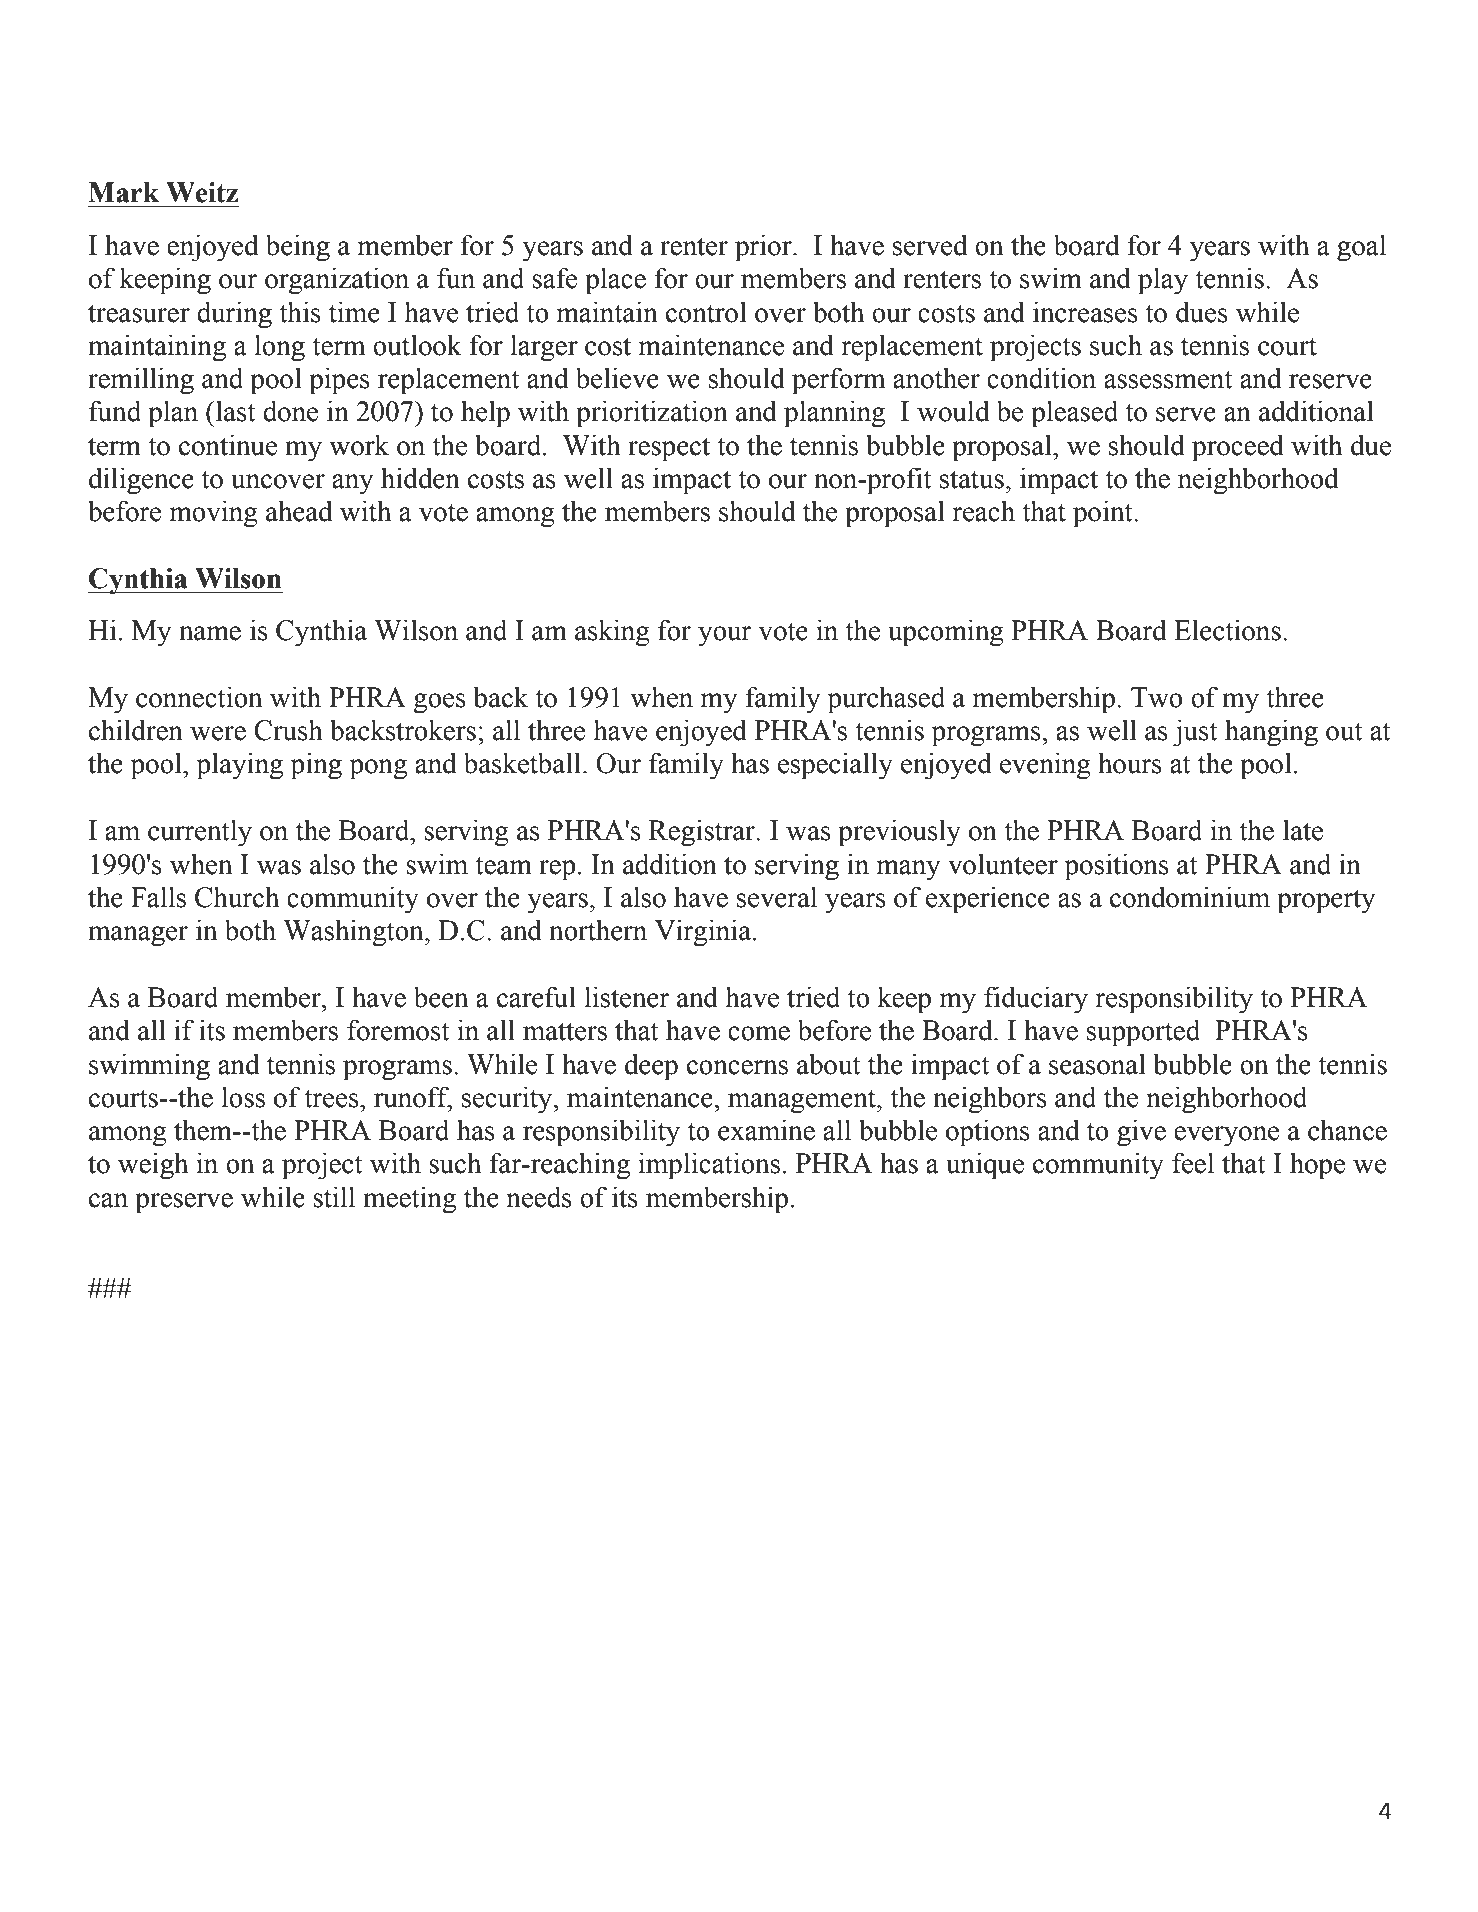  Describe the element at coordinates (706, 312) in the document. I see `control` at that location.
